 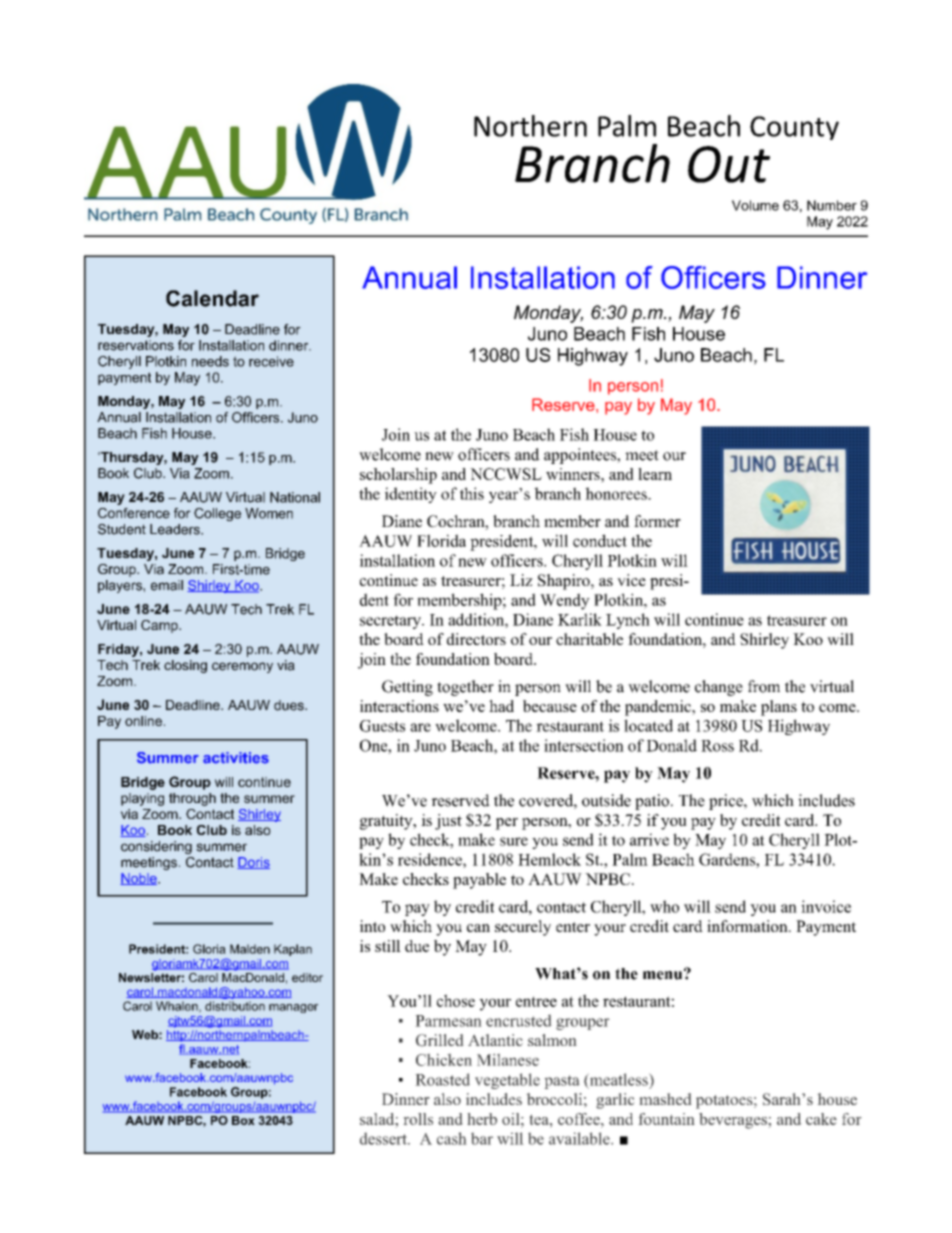 I want to click on County, so click(x=794, y=128).
